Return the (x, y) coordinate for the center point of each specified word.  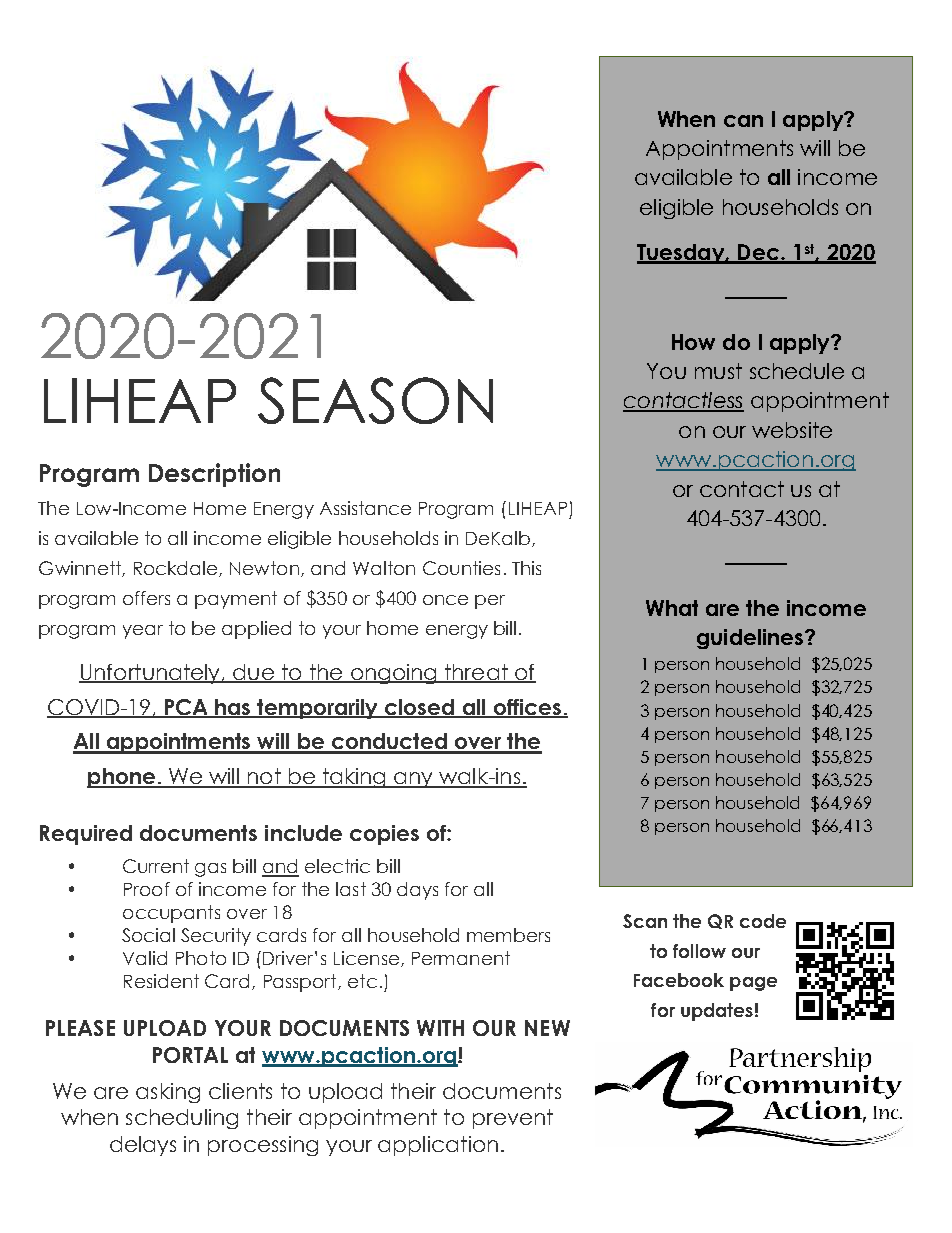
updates (717, 1012)
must (718, 371)
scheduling (182, 1119)
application (438, 1146)
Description (214, 475)
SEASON (375, 400)
